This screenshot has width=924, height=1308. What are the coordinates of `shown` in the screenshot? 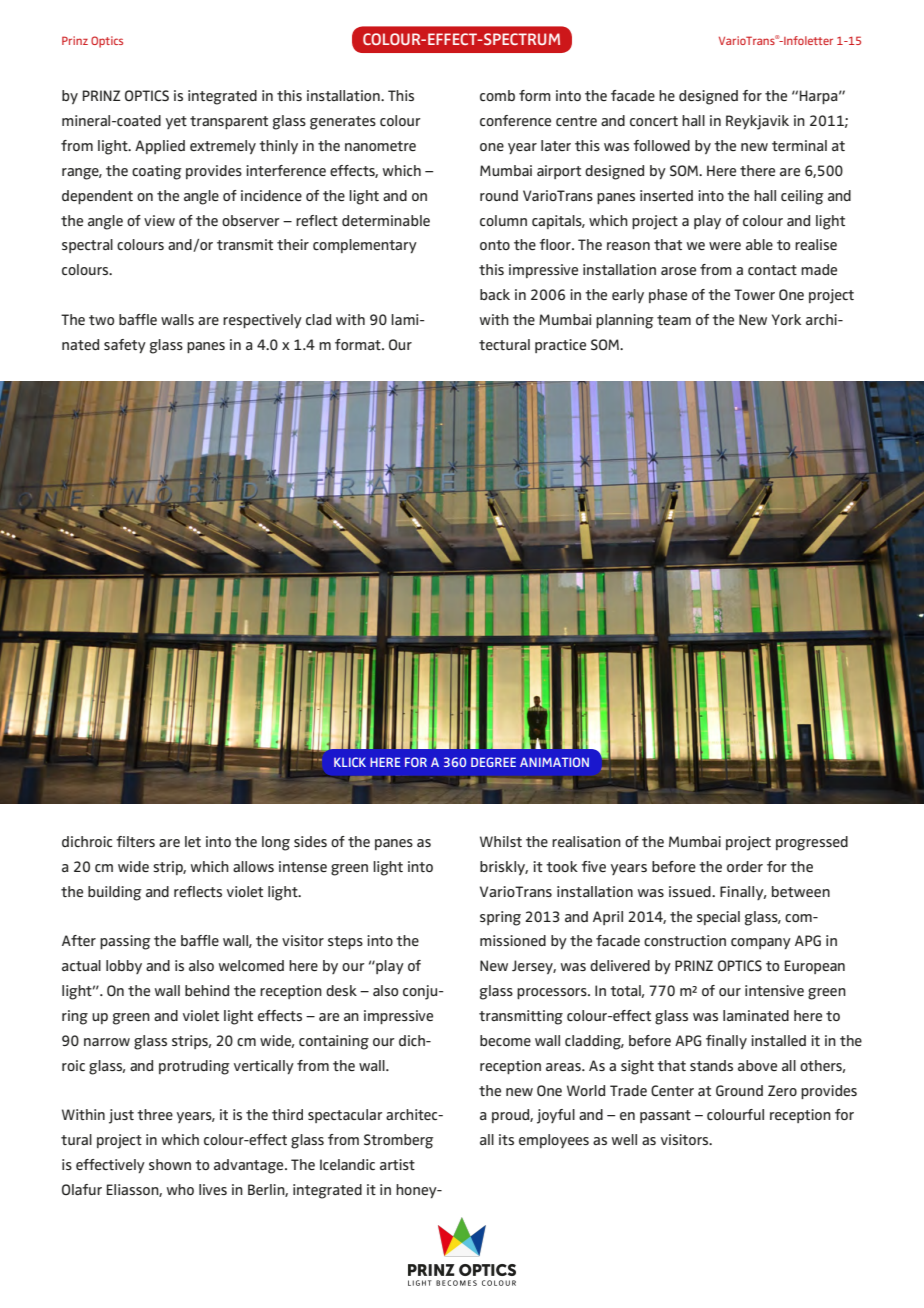 It's located at (170, 1164).
